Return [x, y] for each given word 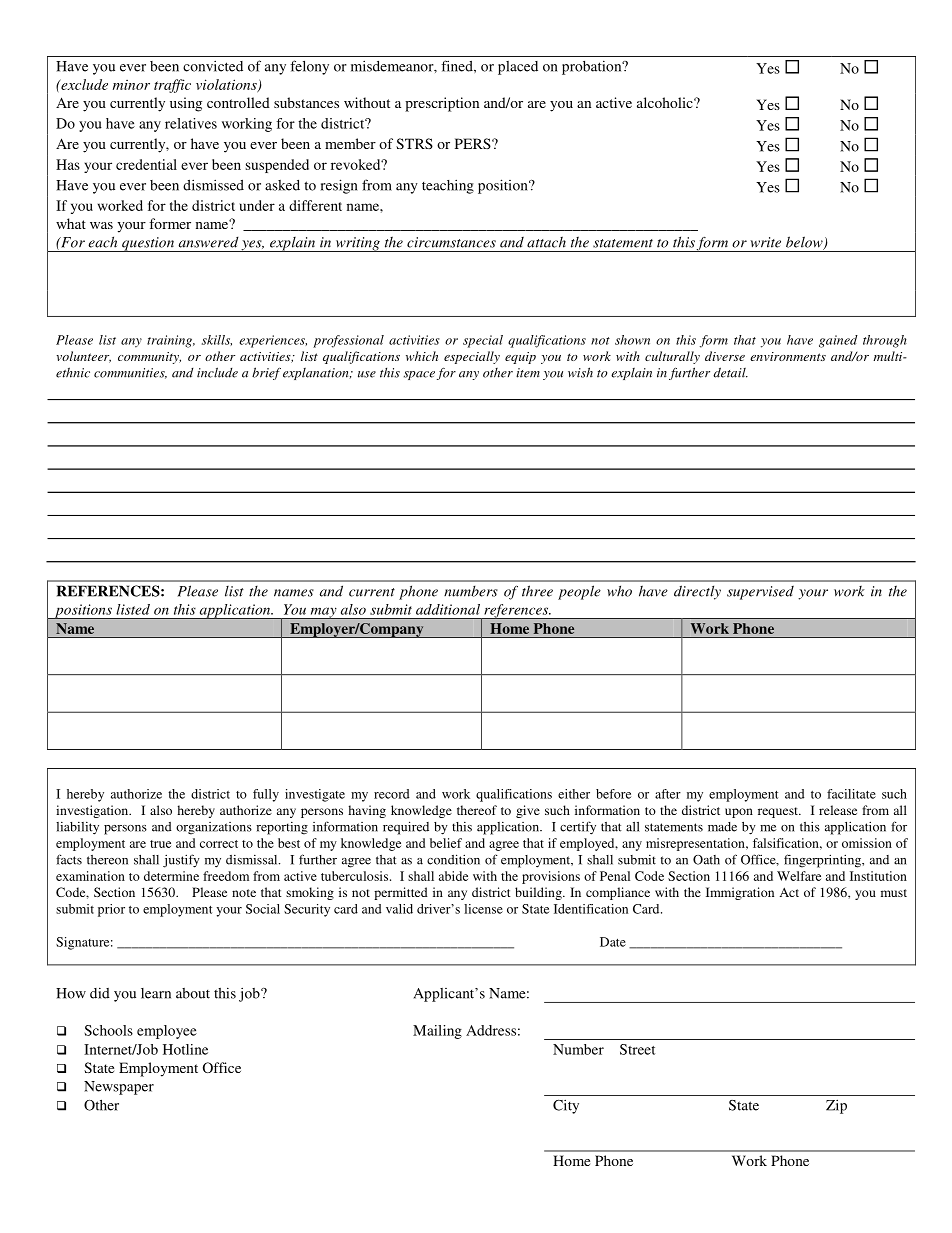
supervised [760, 593]
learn [156, 993]
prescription [442, 104]
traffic [172, 86]
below [805, 243]
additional [448, 609]
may [323, 613]
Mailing [437, 1032]
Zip [836, 1106]
